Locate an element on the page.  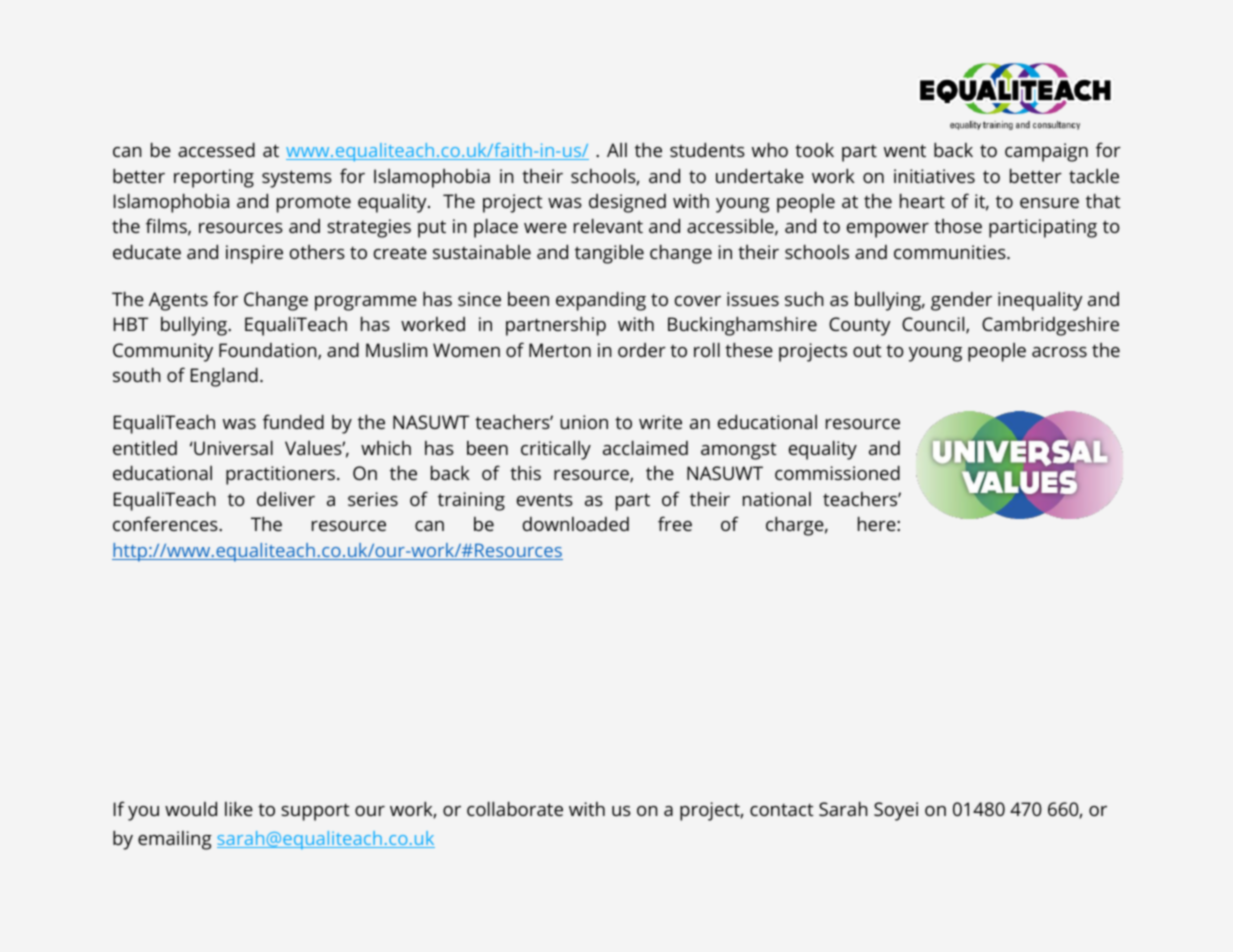
designed is located at coordinates (627, 203).
